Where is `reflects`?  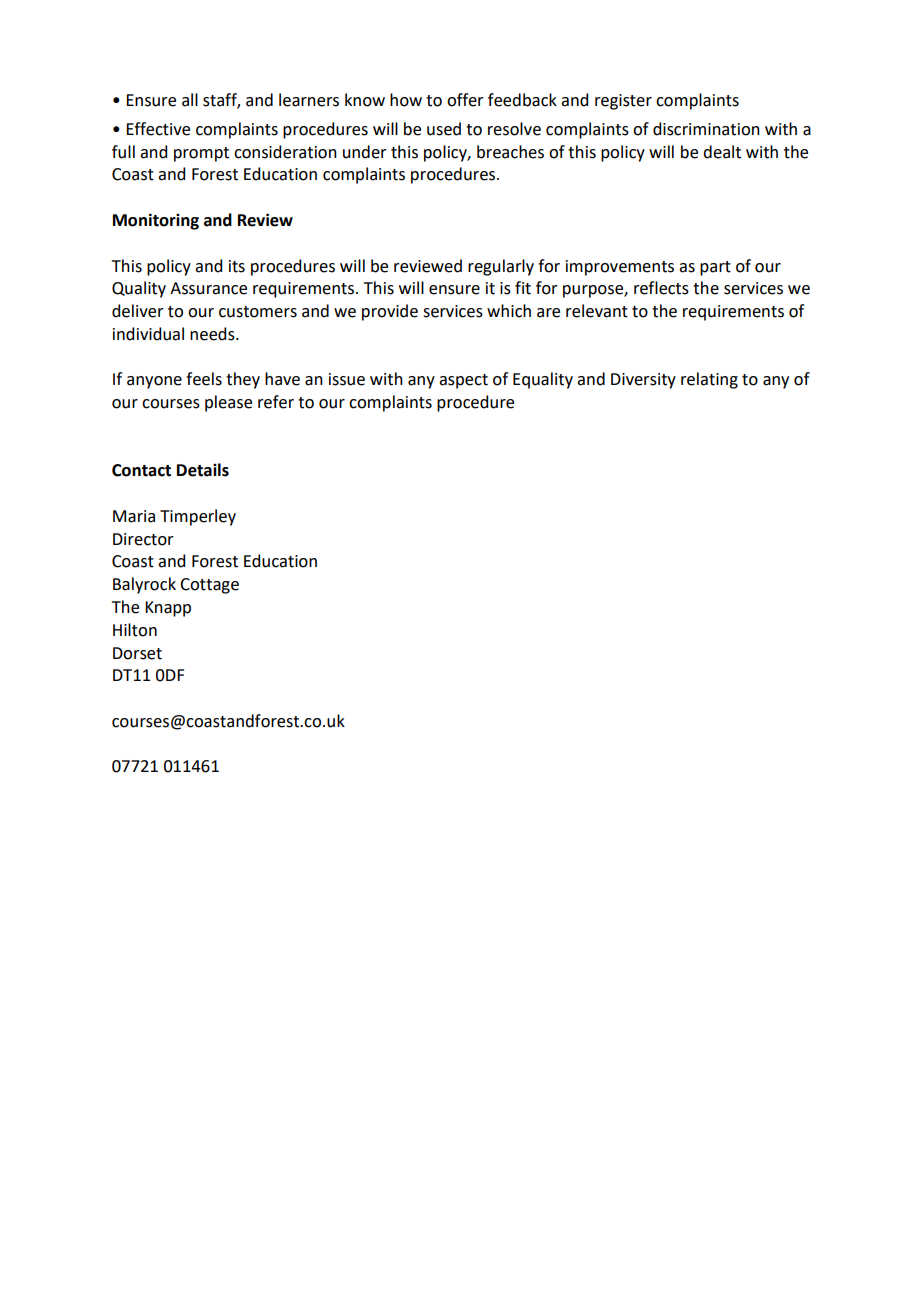
reflects is located at coordinates (661, 288).
